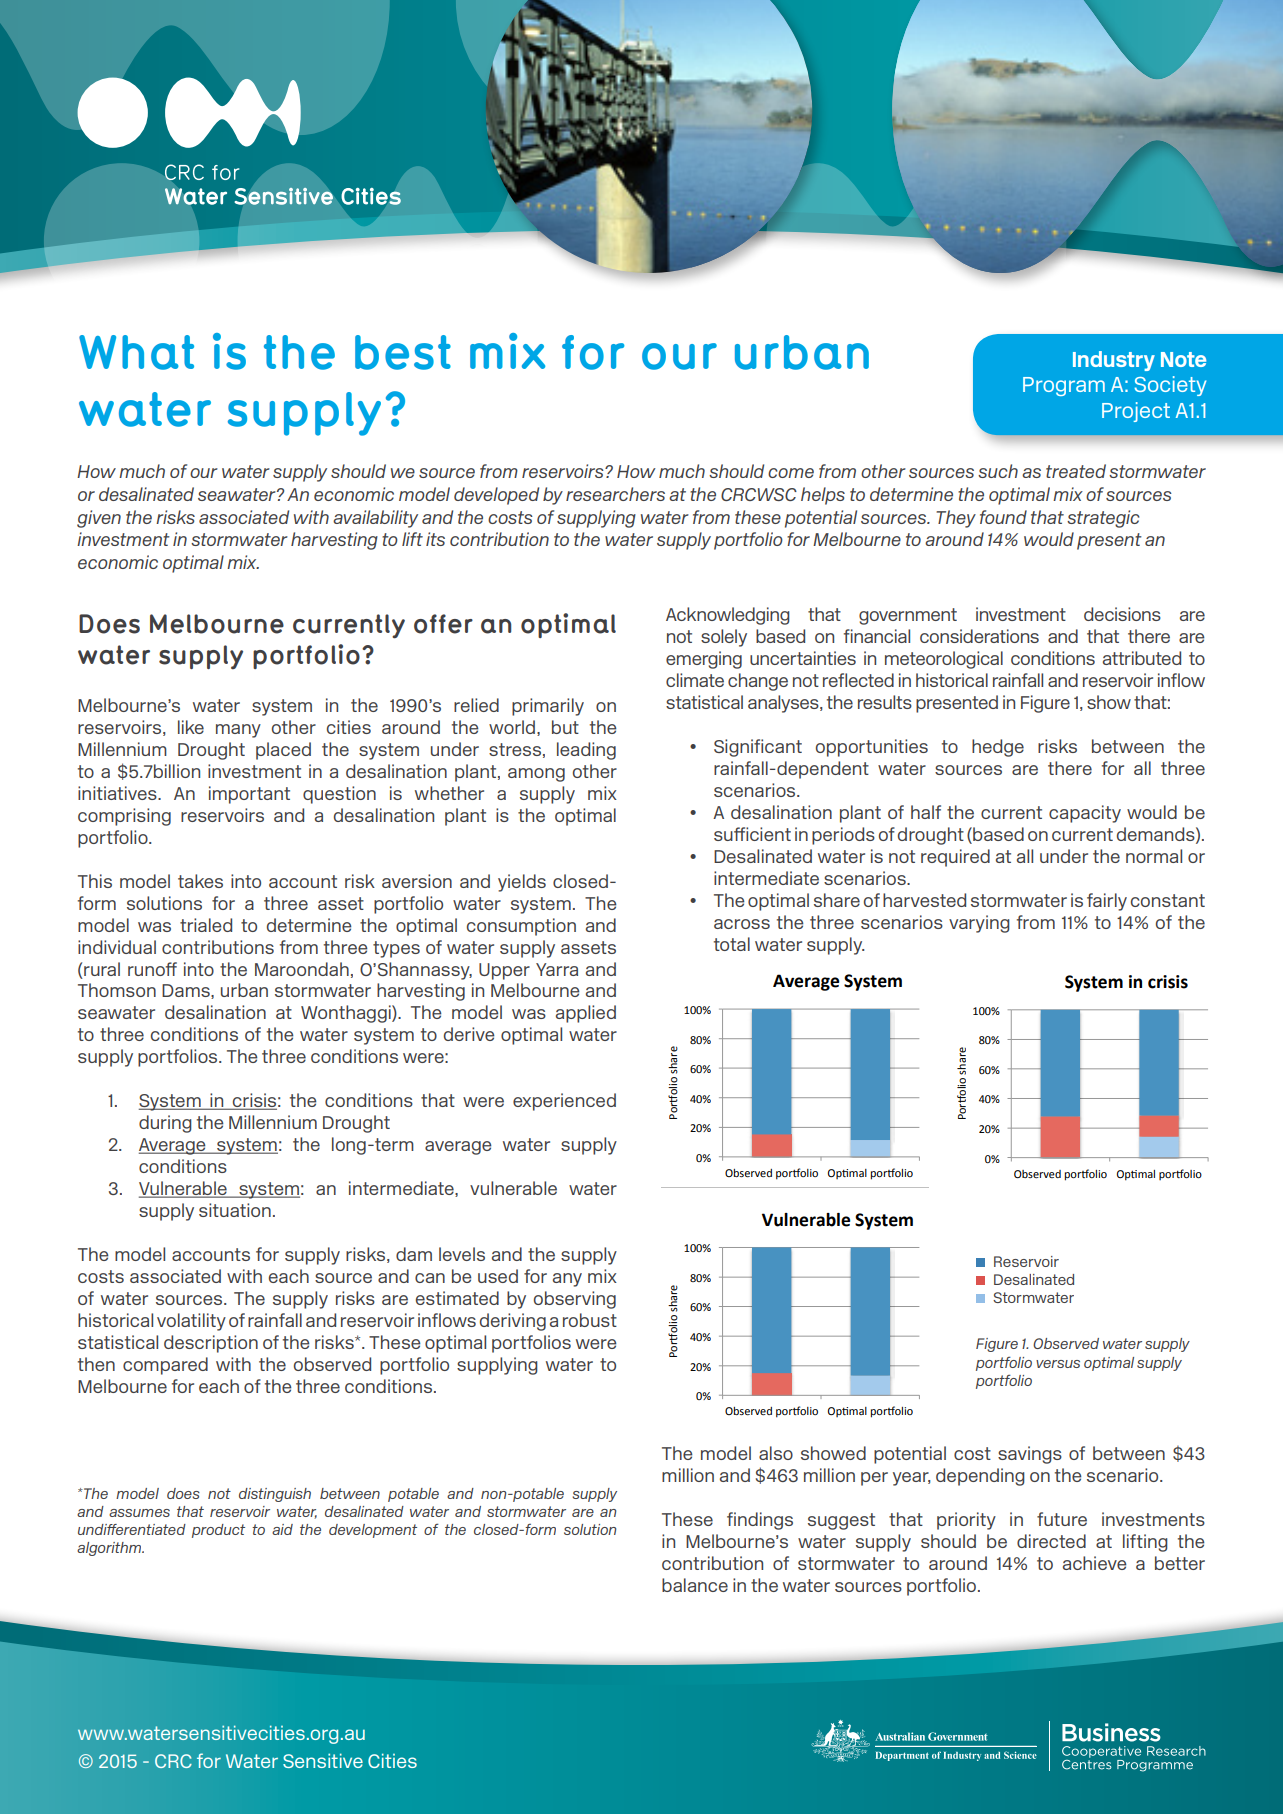  Describe the element at coordinates (152, 969) in the screenshot. I see `runoff` at that location.
